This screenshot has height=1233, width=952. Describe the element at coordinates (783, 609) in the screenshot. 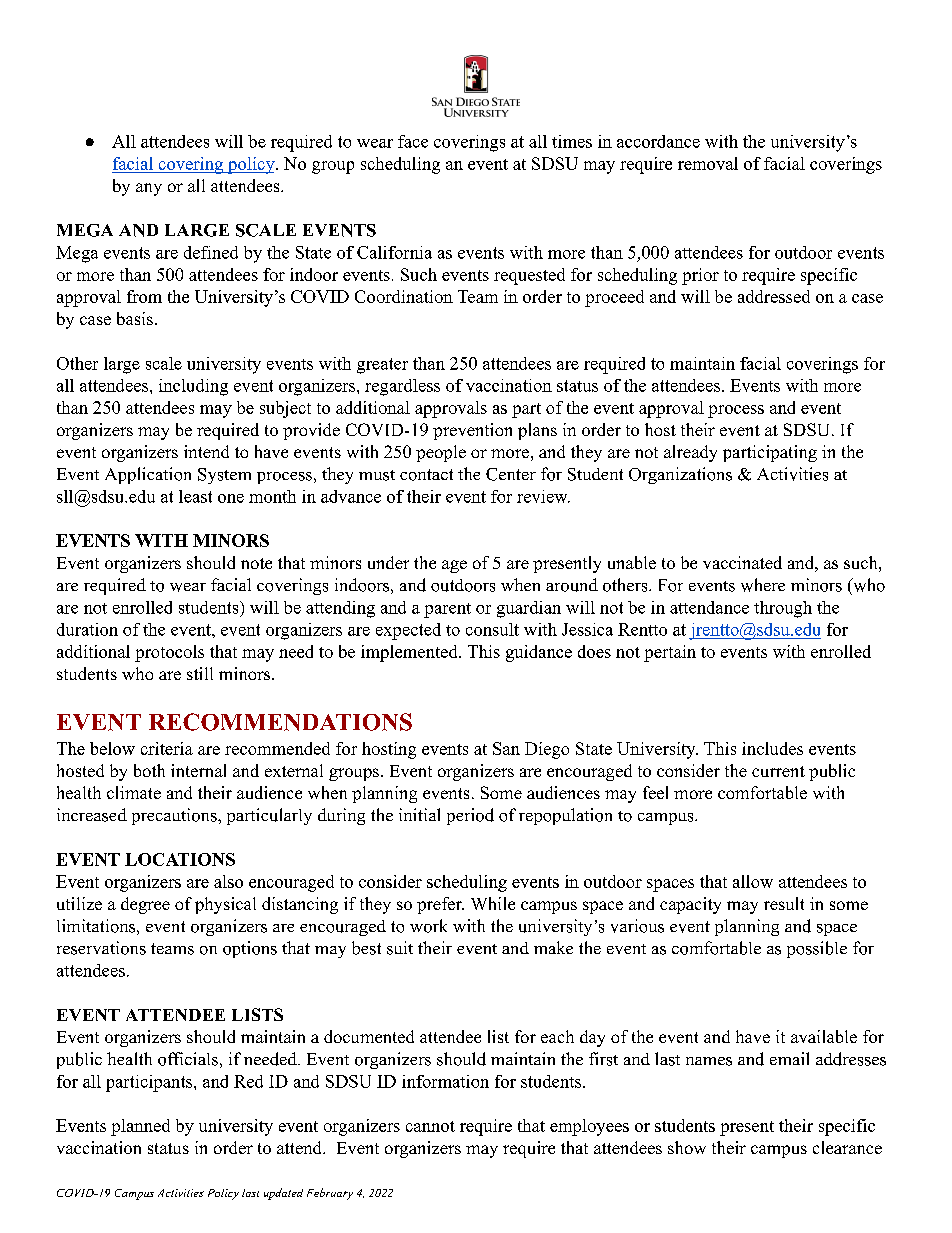

I see `through` at that location.
